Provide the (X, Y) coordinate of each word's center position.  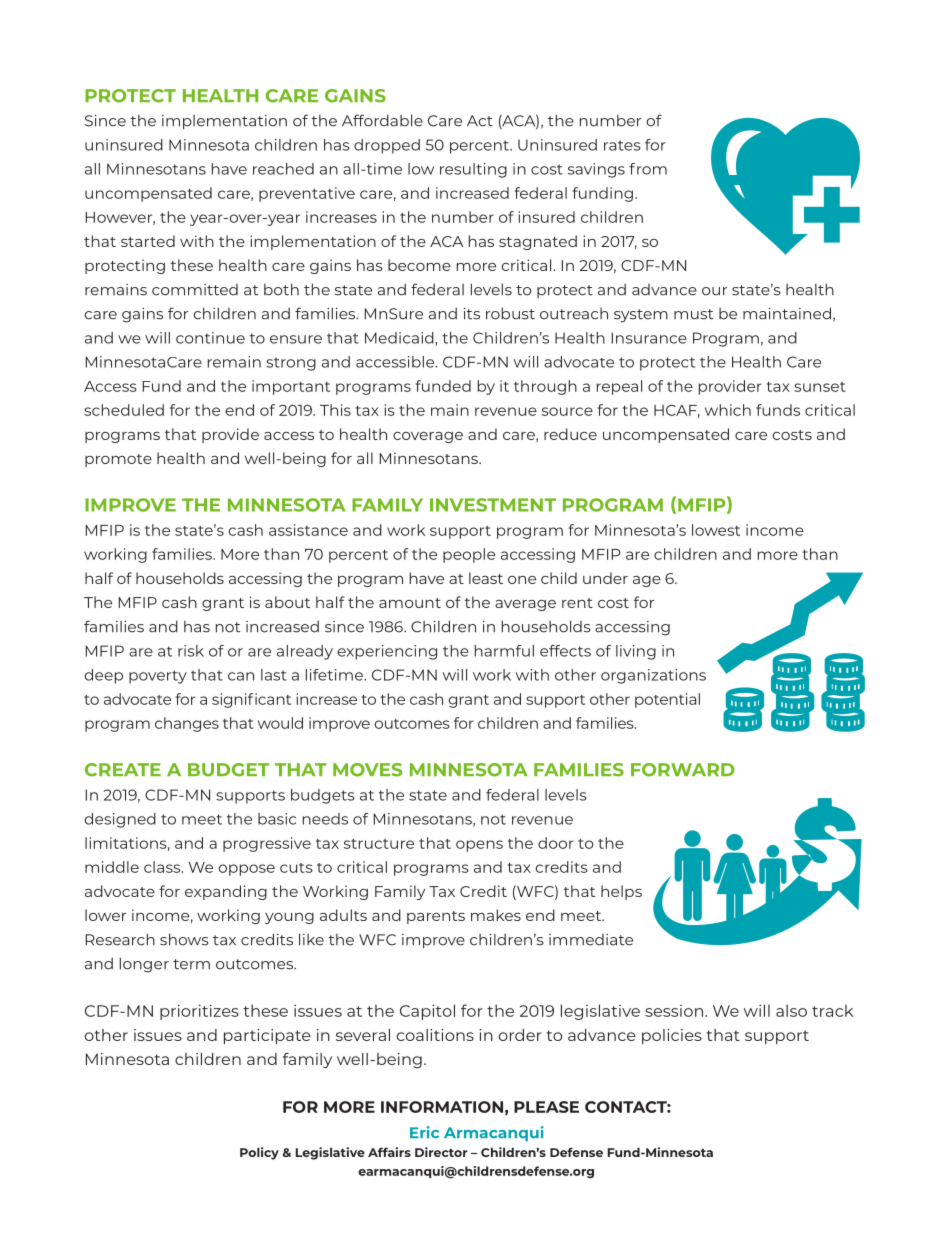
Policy (259, 1153)
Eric (424, 1132)
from (648, 169)
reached (283, 169)
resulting (473, 170)
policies (672, 1036)
